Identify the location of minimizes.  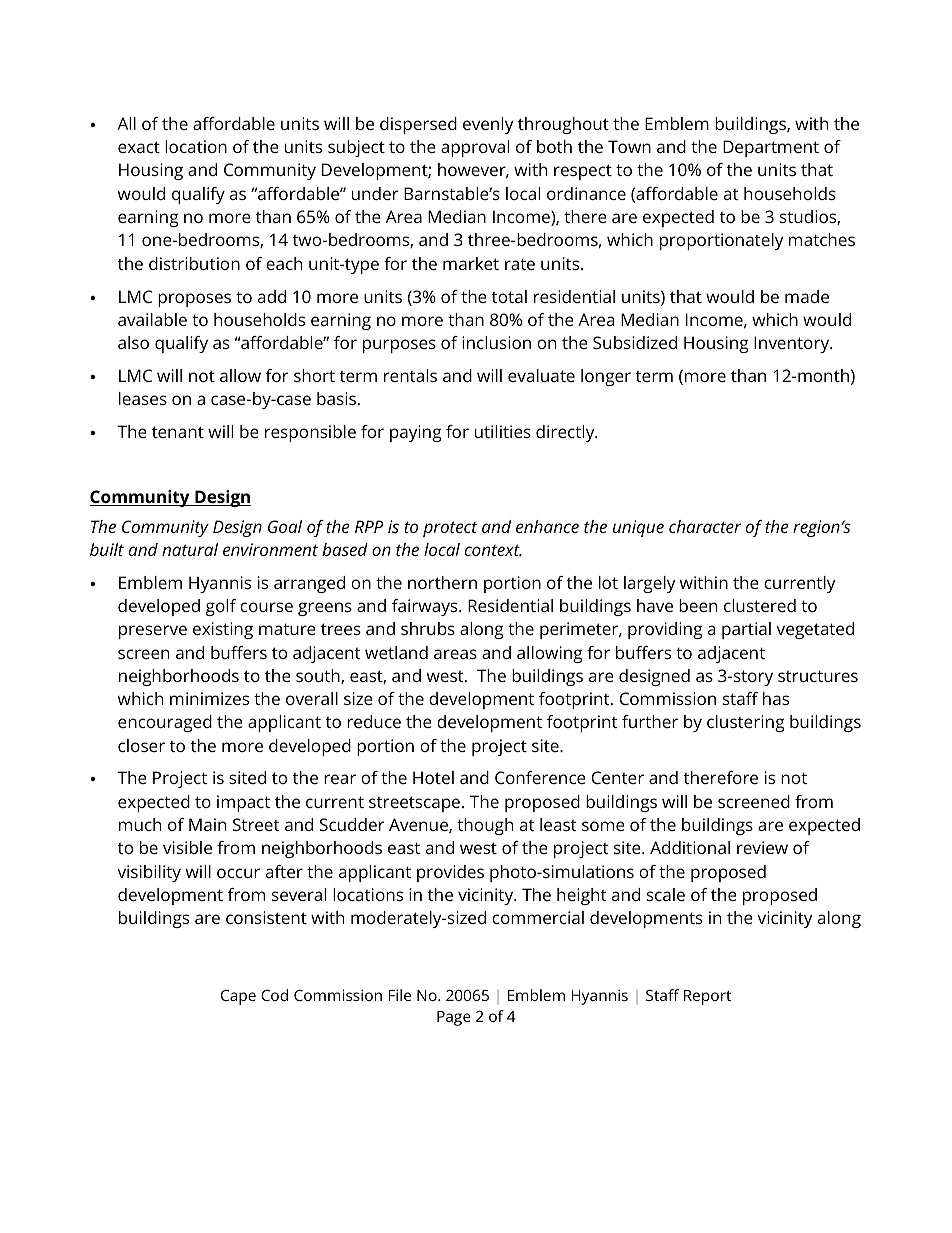
(209, 698).
